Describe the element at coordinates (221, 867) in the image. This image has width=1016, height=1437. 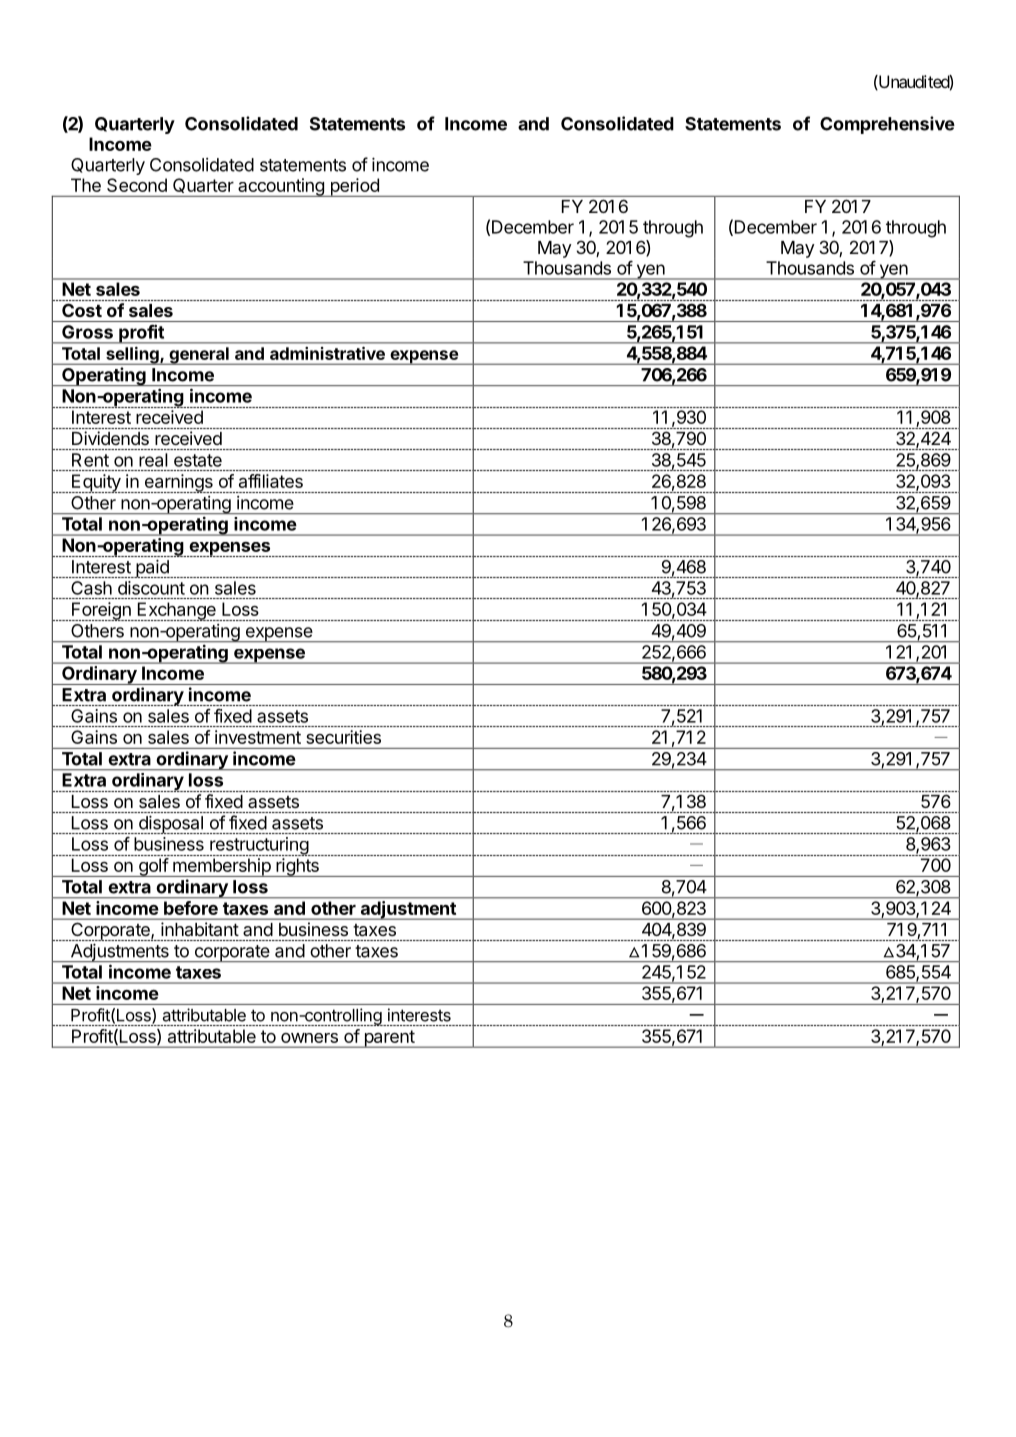
I see `membership` at that location.
